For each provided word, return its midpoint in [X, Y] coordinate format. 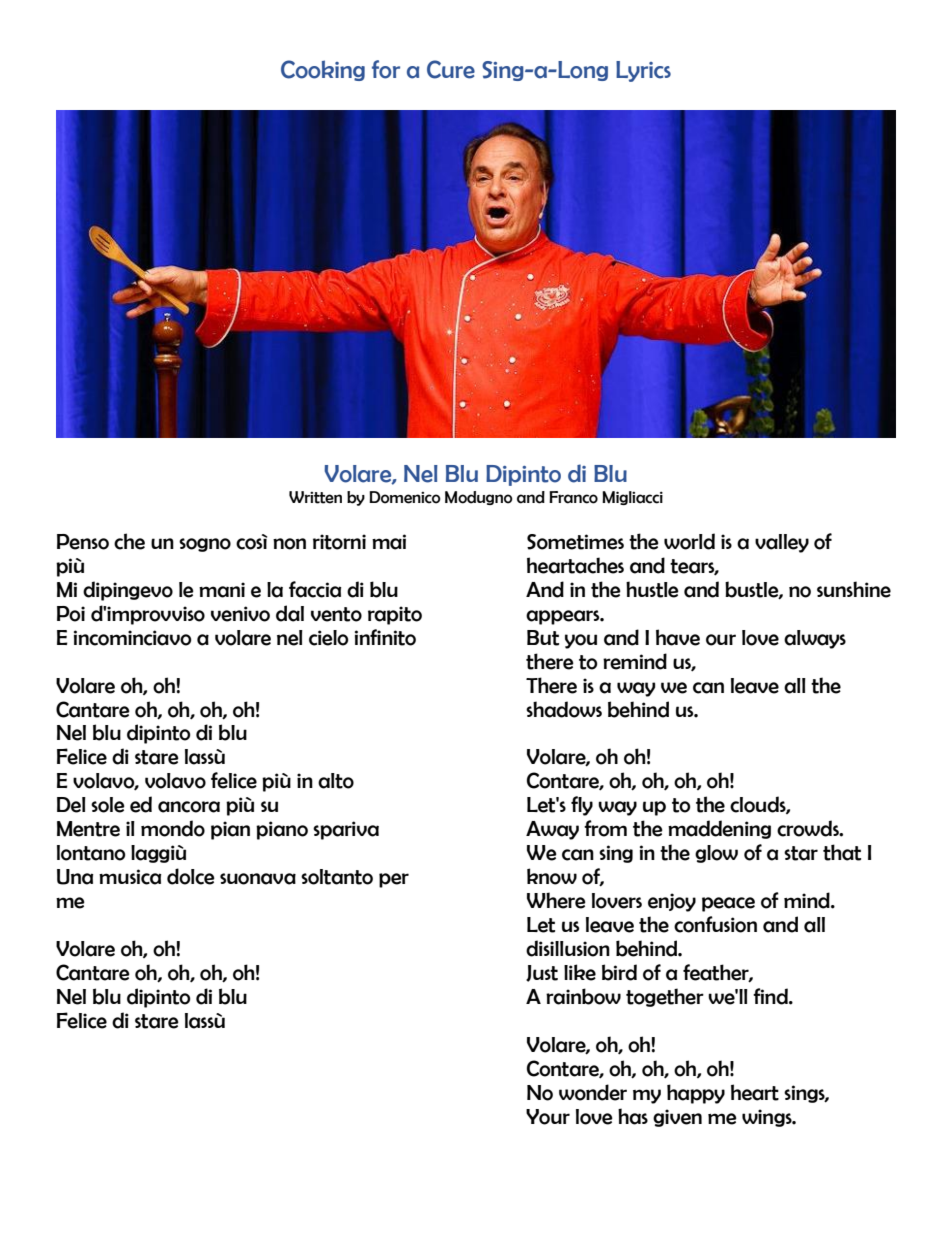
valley [782, 543]
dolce [191, 876]
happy [696, 1094]
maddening [719, 829]
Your [548, 1117]
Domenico [405, 497]
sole [108, 805]
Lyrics [643, 71]
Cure [451, 69]
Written [315, 497]
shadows [564, 709]
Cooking [323, 70]
